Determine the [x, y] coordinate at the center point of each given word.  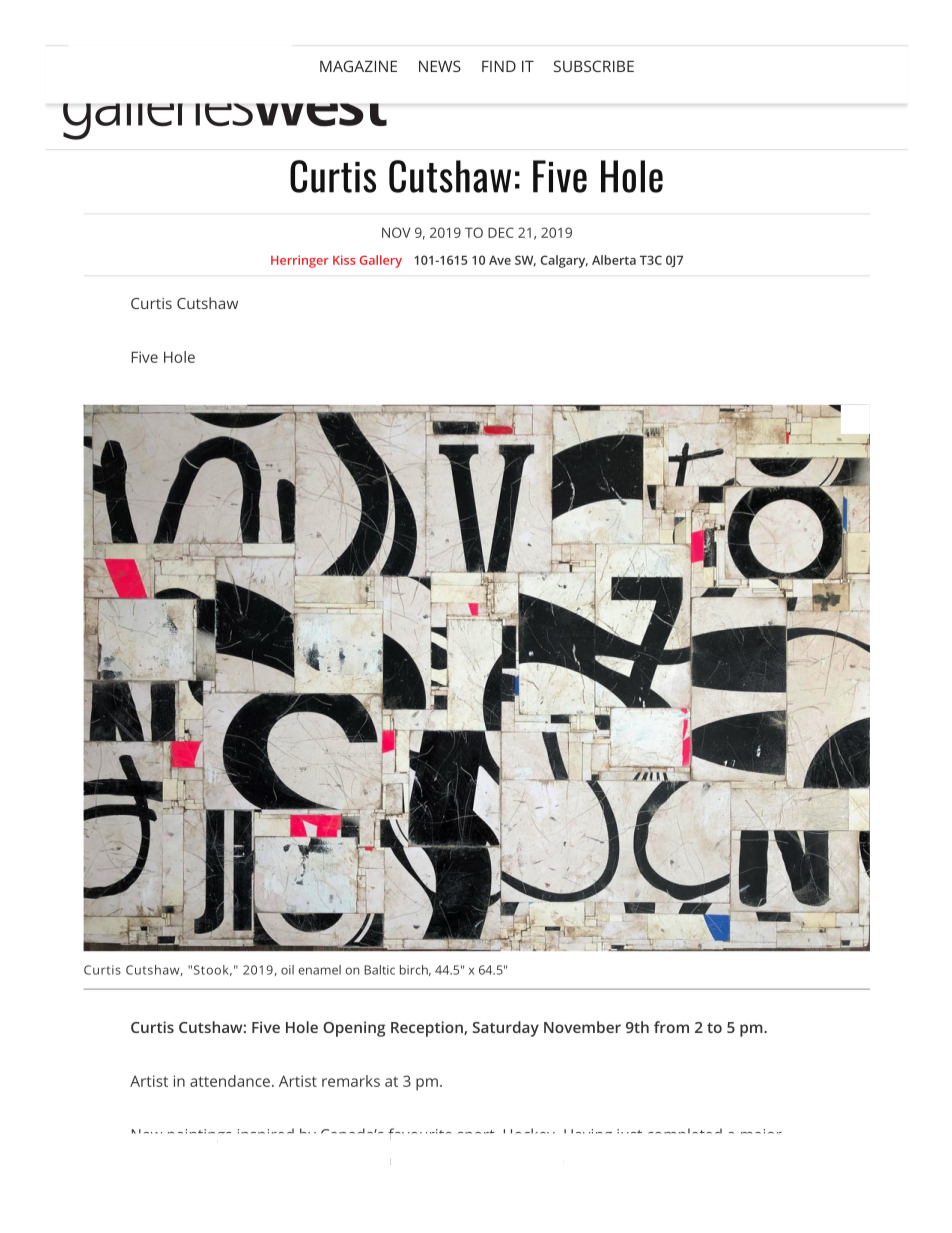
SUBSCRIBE [594, 66]
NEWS [440, 66]
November [582, 1027]
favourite [419, 1134]
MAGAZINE [358, 66]
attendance [230, 1081]
